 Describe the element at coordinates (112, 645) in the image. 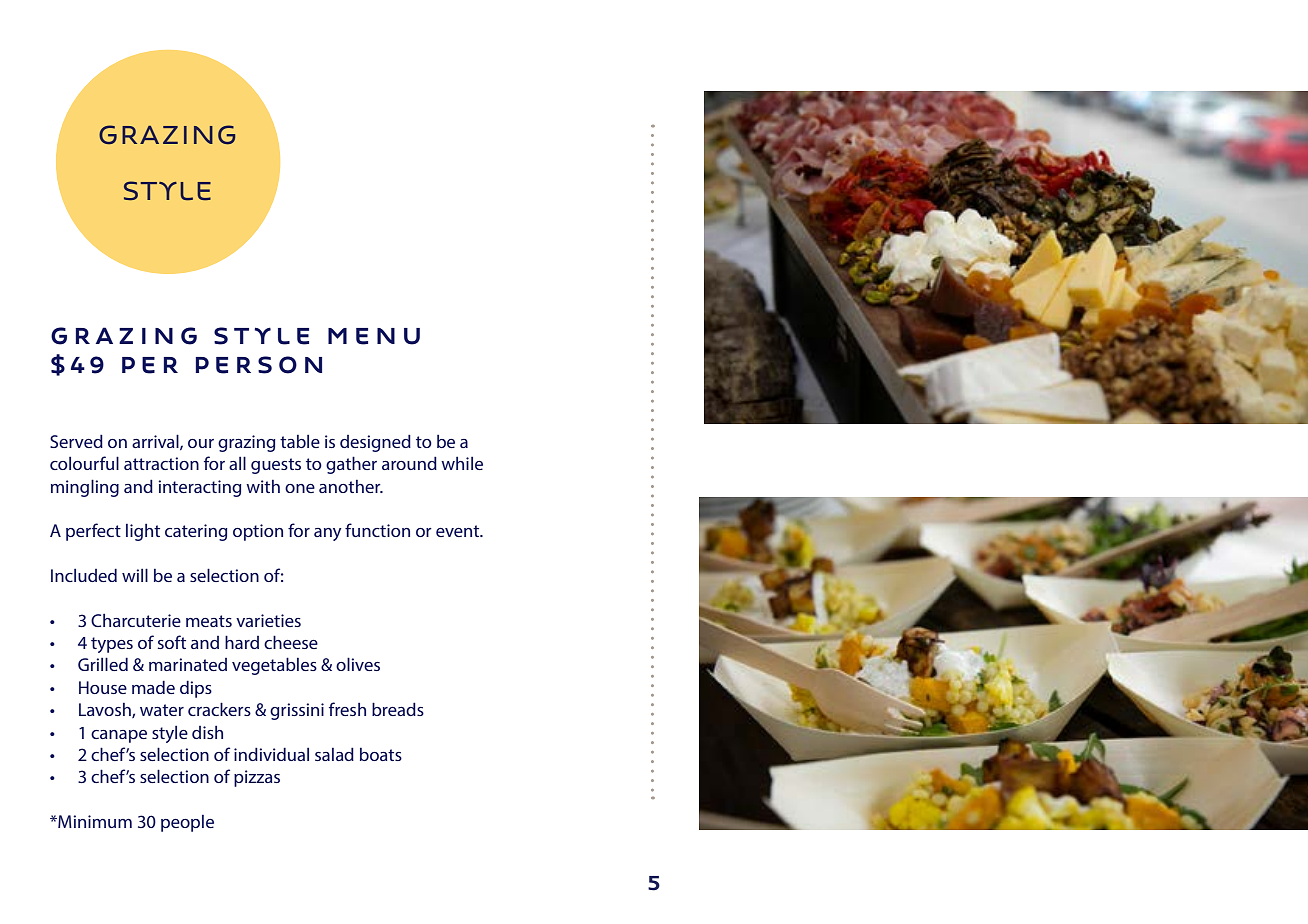

I see `types` at that location.
